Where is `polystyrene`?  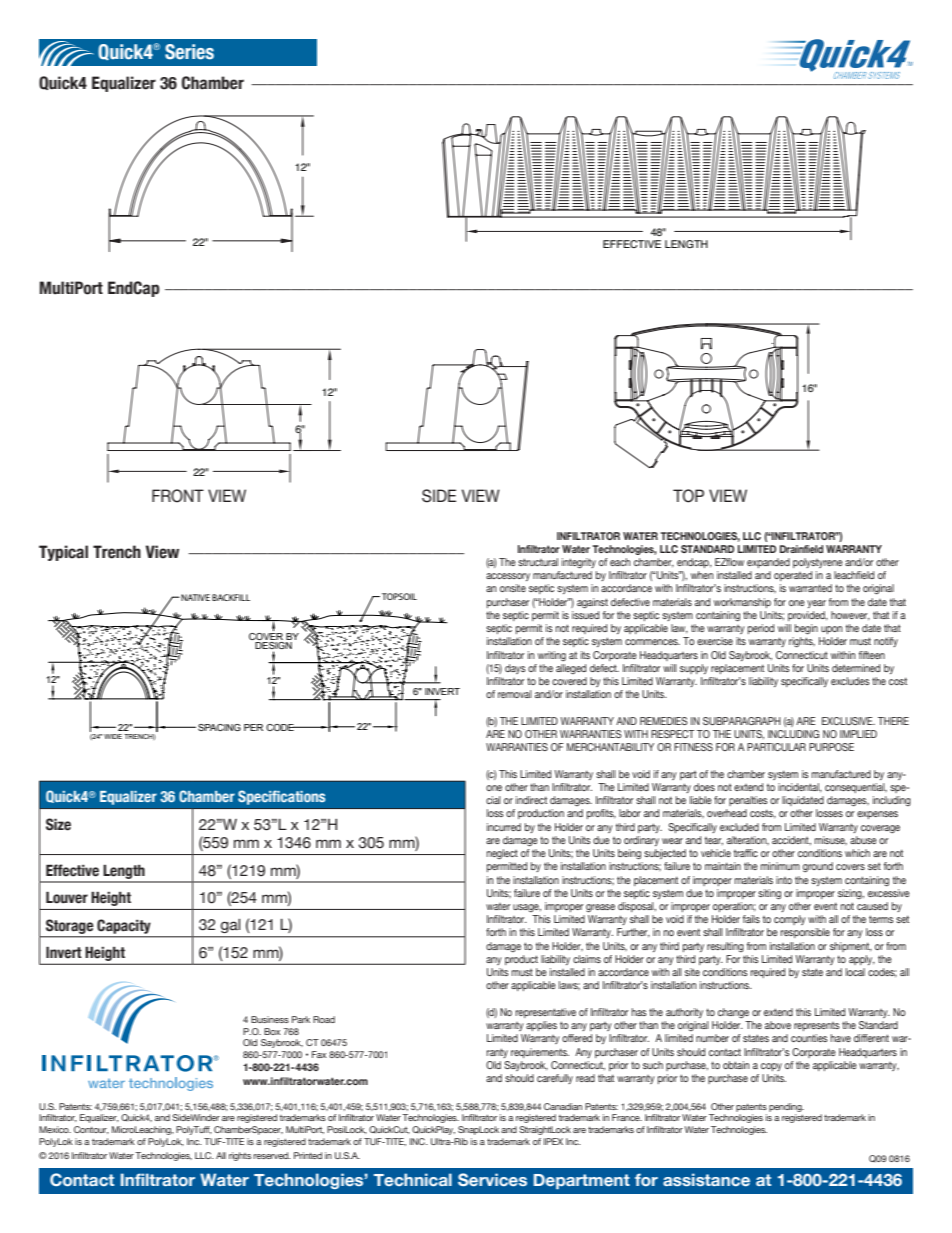
polystyrene is located at coordinates (818, 563).
